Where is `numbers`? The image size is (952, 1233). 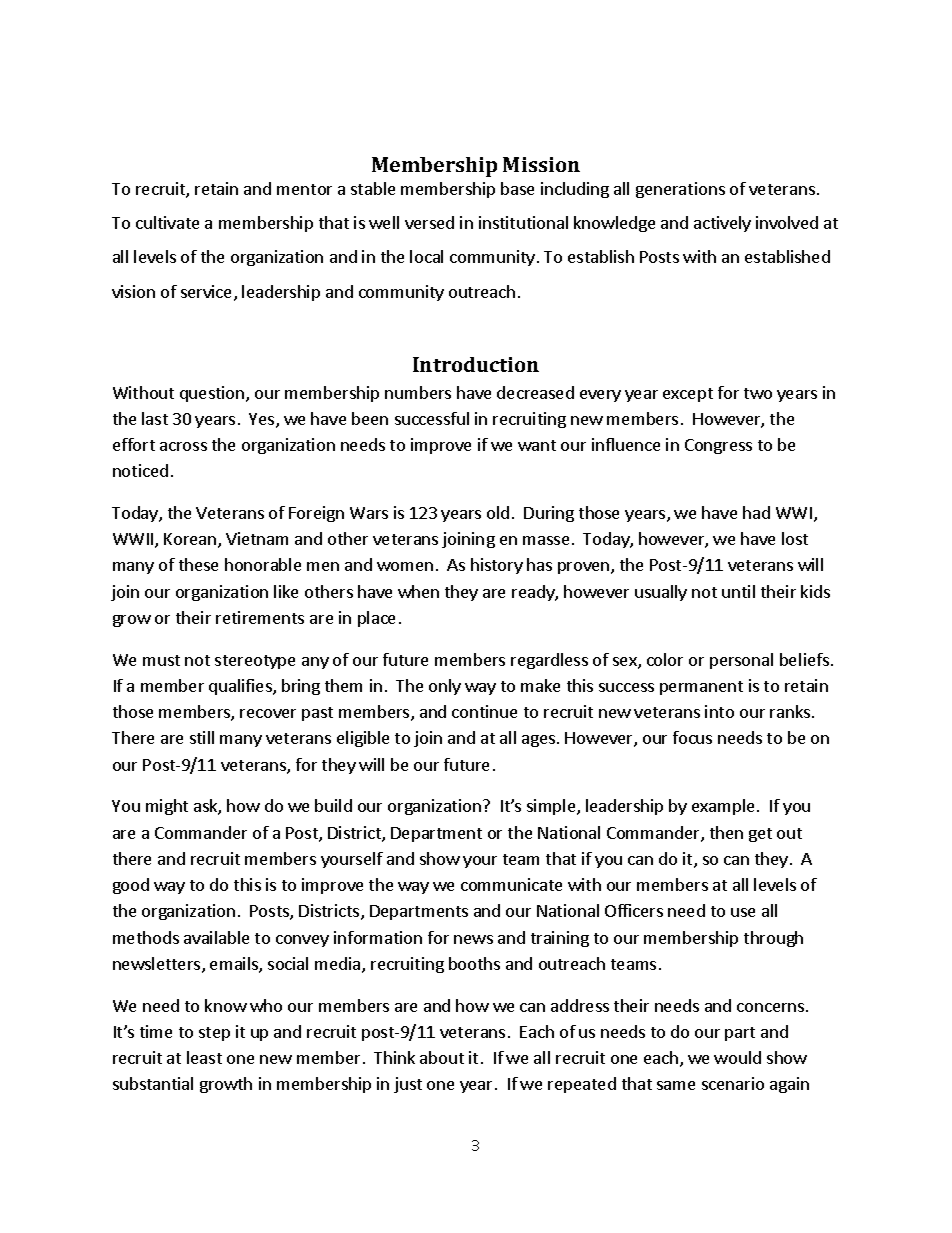 numbers is located at coordinates (418, 392).
